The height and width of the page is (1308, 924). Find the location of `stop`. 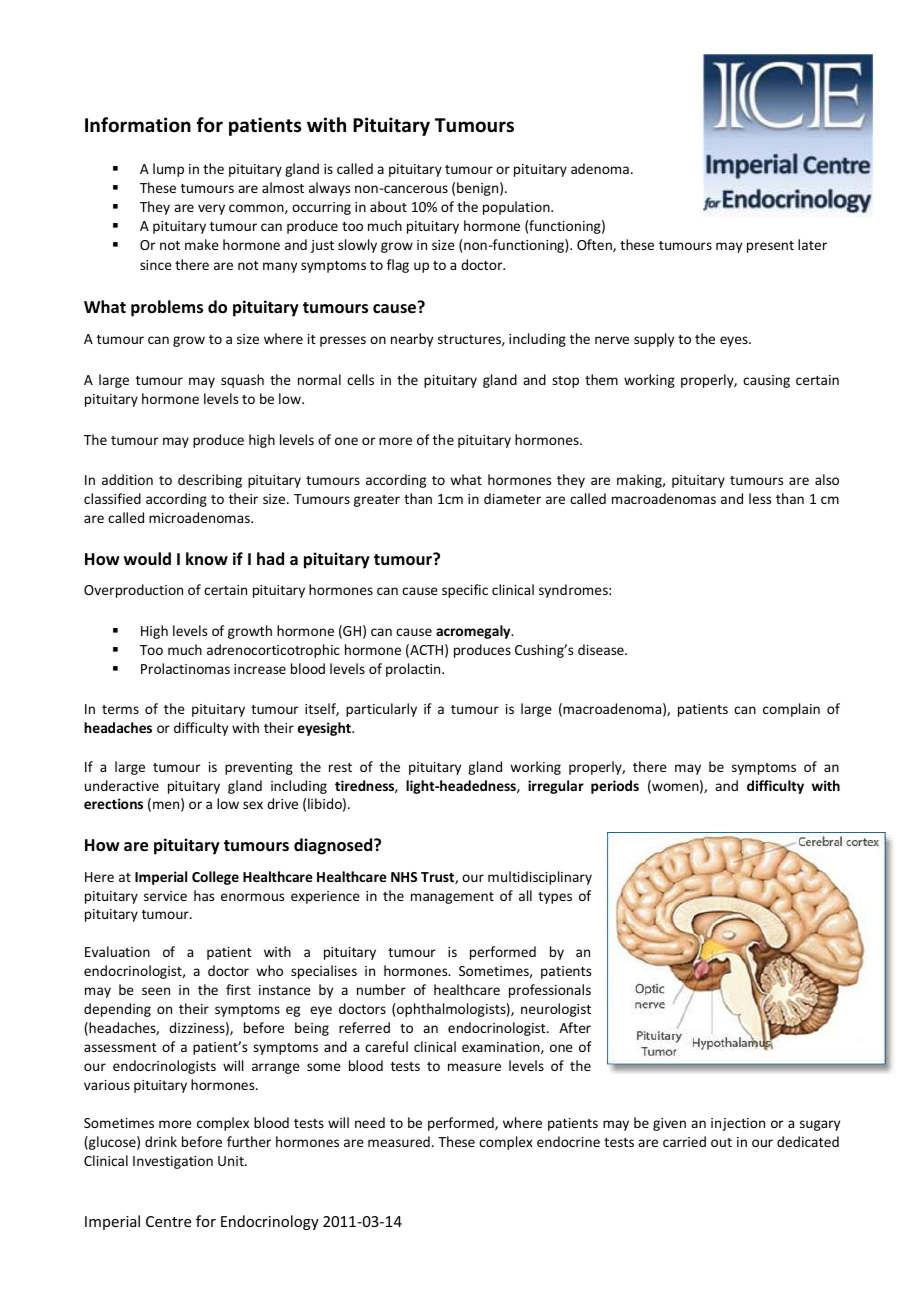

stop is located at coordinates (565, 382).
